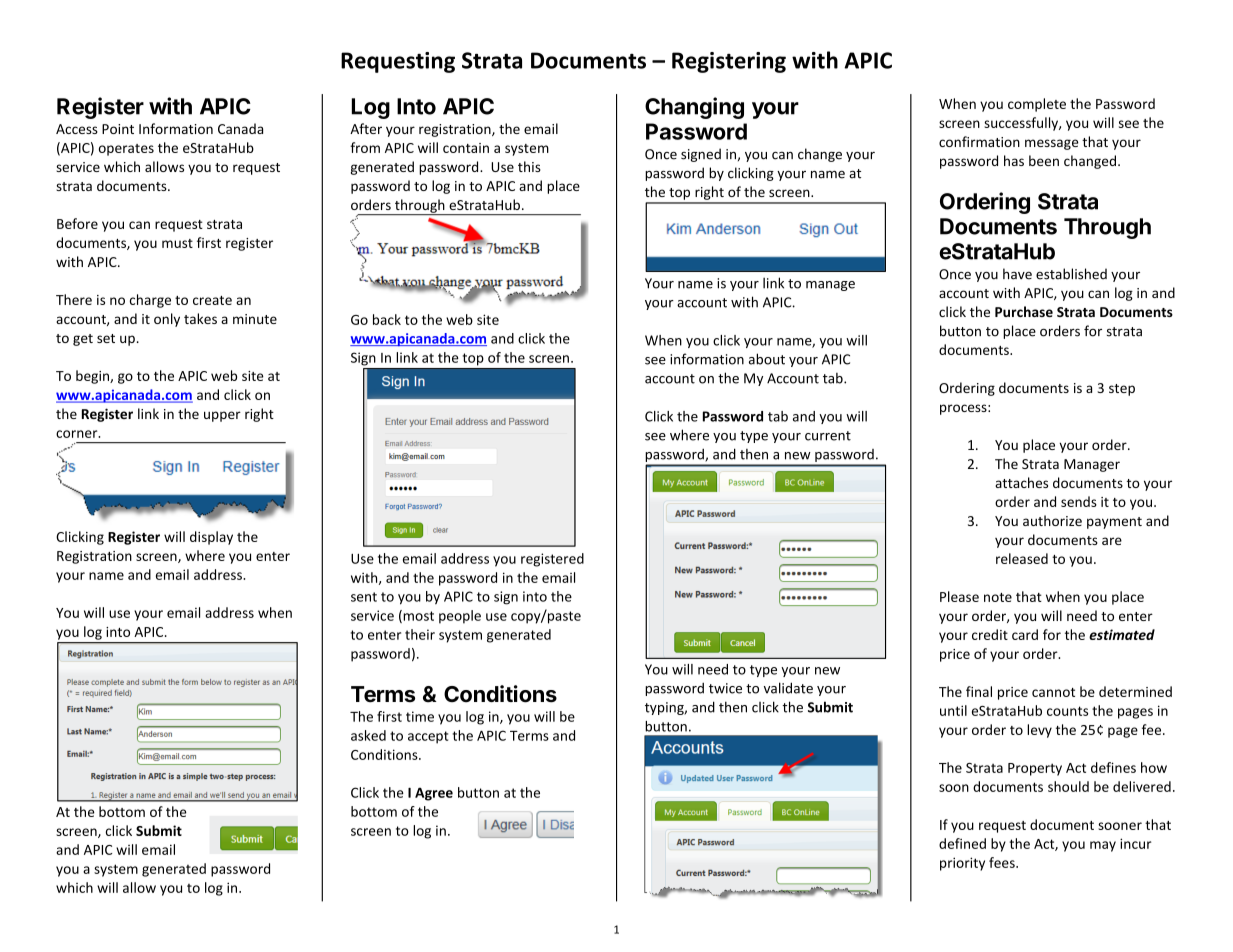 The width and height of the screenshot is (1233, 952). Describe the element at coordinates (694, 108) in the screenshot. I see `Changing` at that location.
